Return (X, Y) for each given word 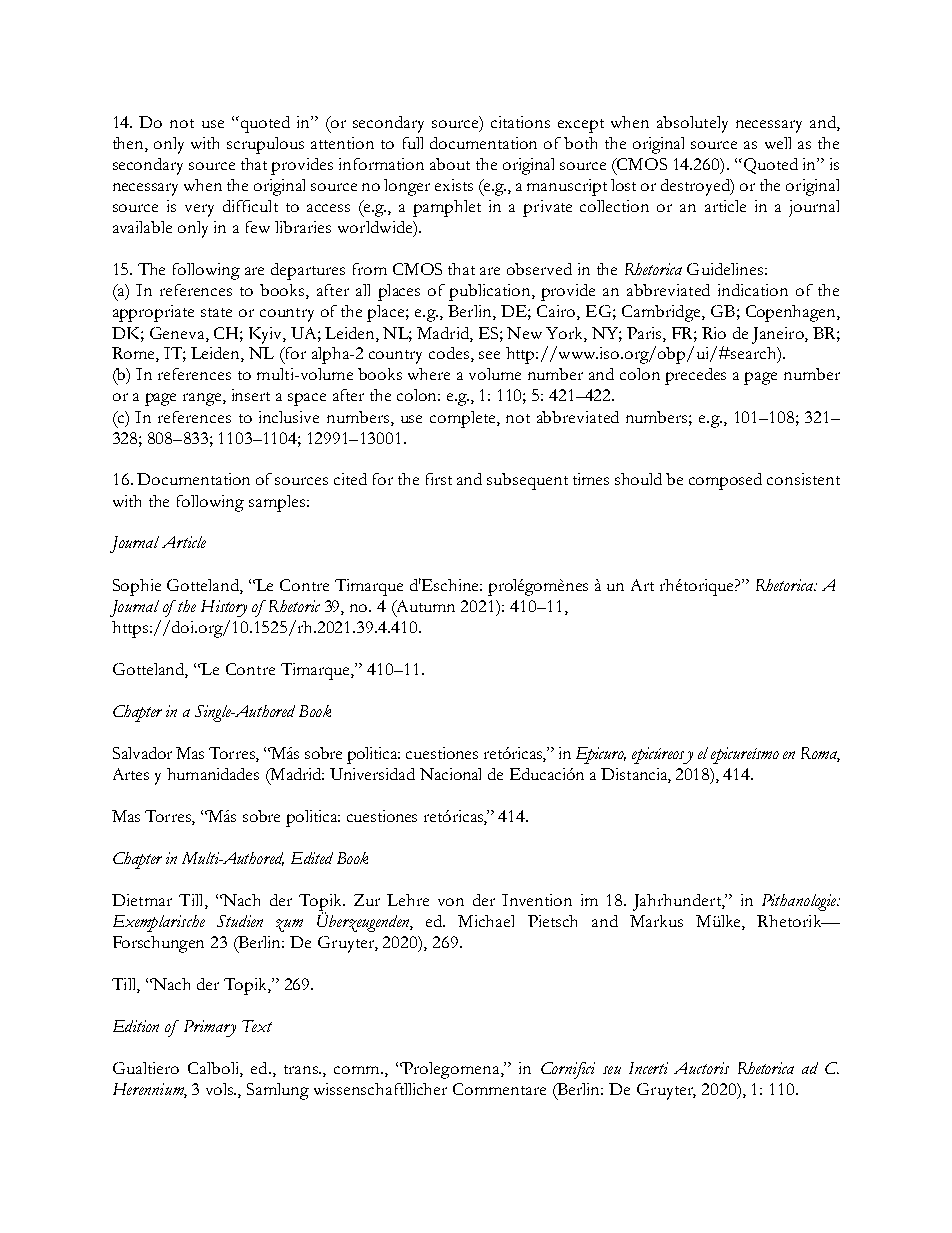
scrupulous (265, 145)
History (224, 608)
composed (725, 481)
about (450, 164)
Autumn (424, 607)
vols (221, 1089)
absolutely (692, 124)
